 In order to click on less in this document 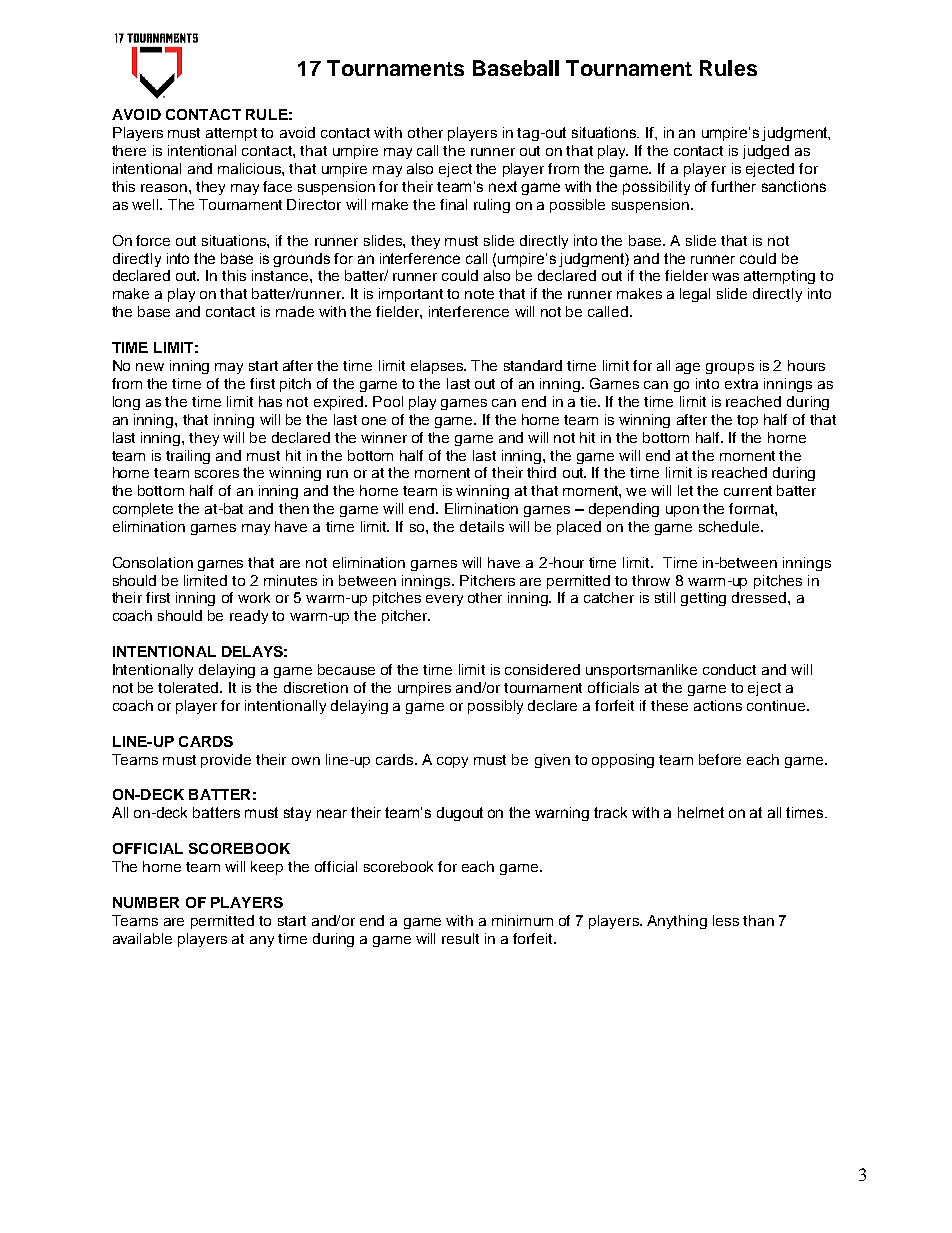, I will do `click(726, 920)`.
